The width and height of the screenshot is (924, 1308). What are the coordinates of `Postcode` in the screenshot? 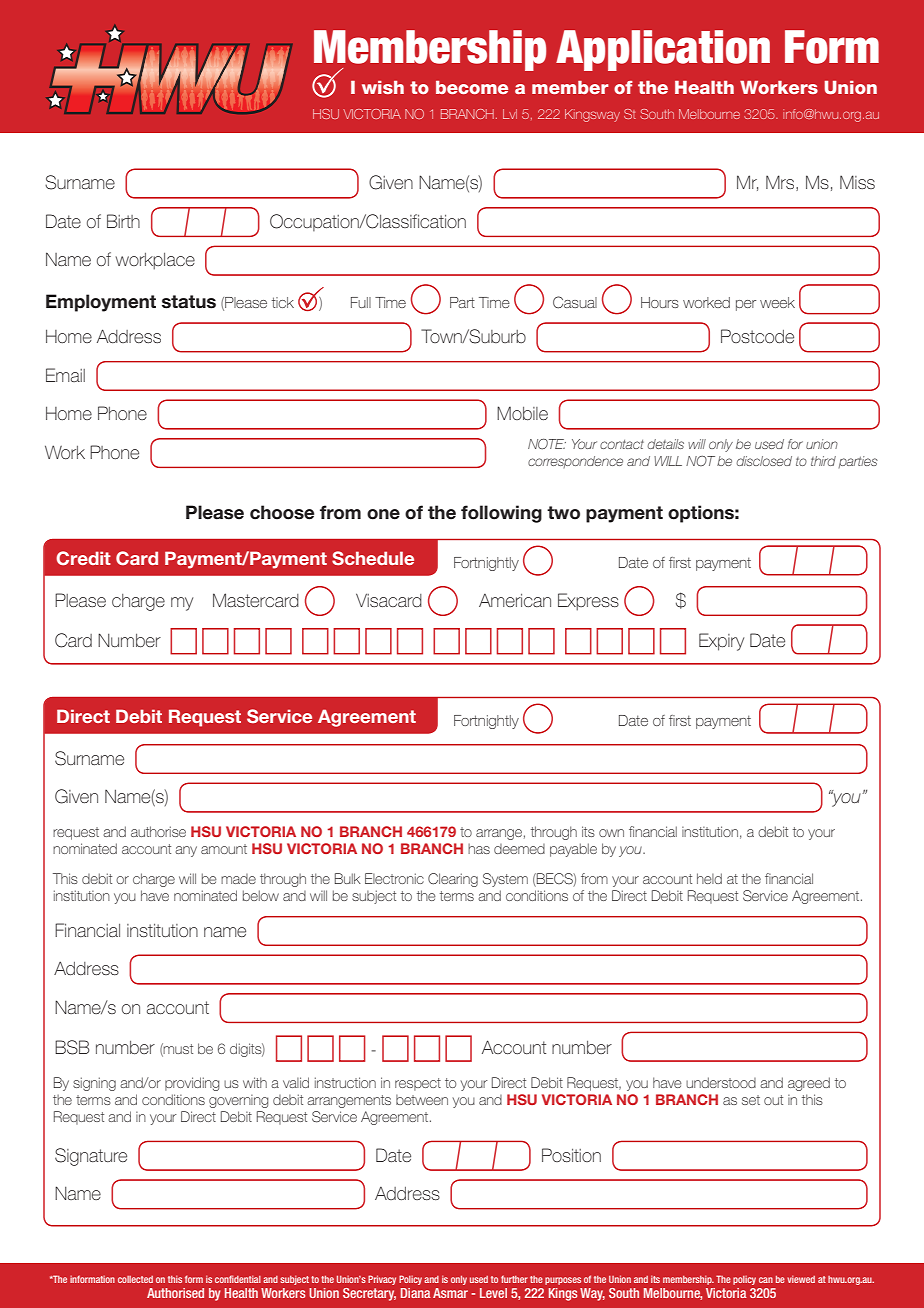 It's located at (757, 336).
